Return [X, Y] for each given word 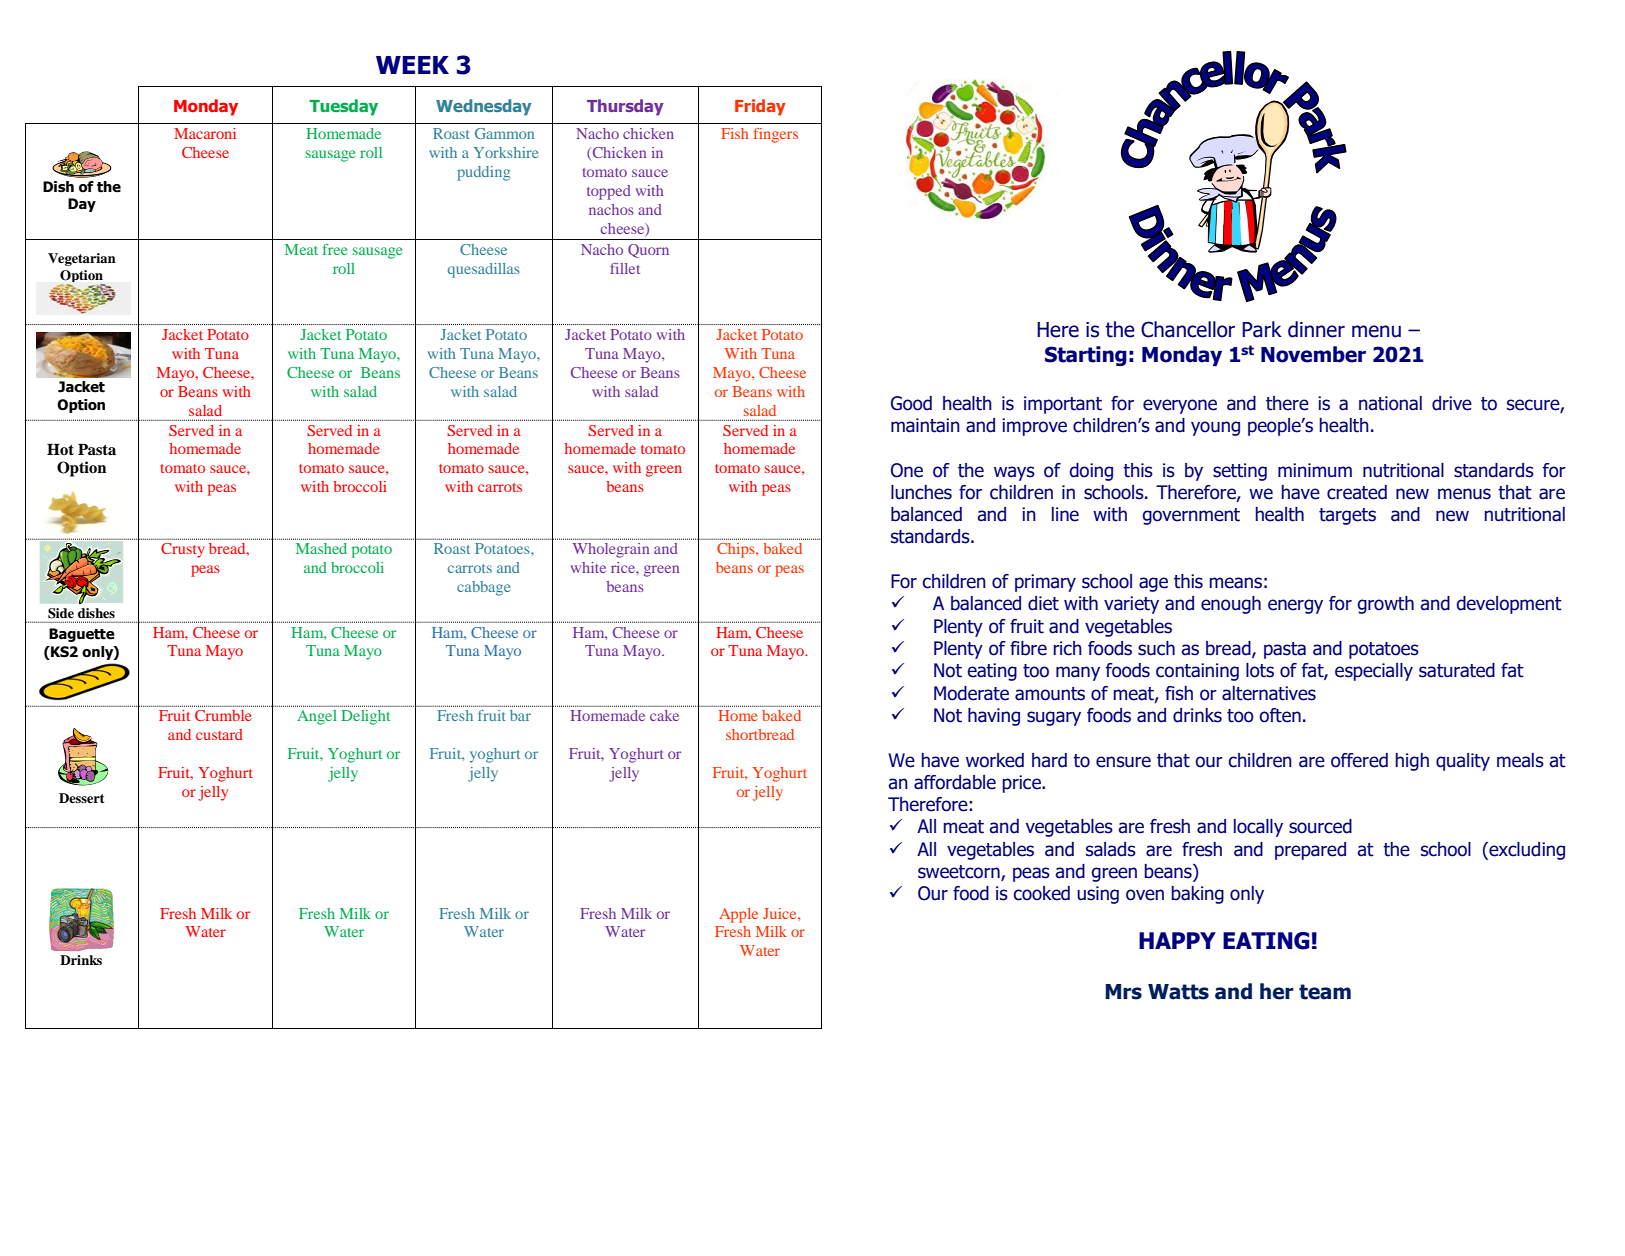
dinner [1316, 329]
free [334, 249]
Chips [737, 550]
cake [664, 715]
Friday [760, 107]
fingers [776, 135]
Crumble [223, 715]
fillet [625, 268]
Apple [738, 915]
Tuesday [343, 107]
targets [1347, 516]
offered [1359, 760]
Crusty [183, 550]
